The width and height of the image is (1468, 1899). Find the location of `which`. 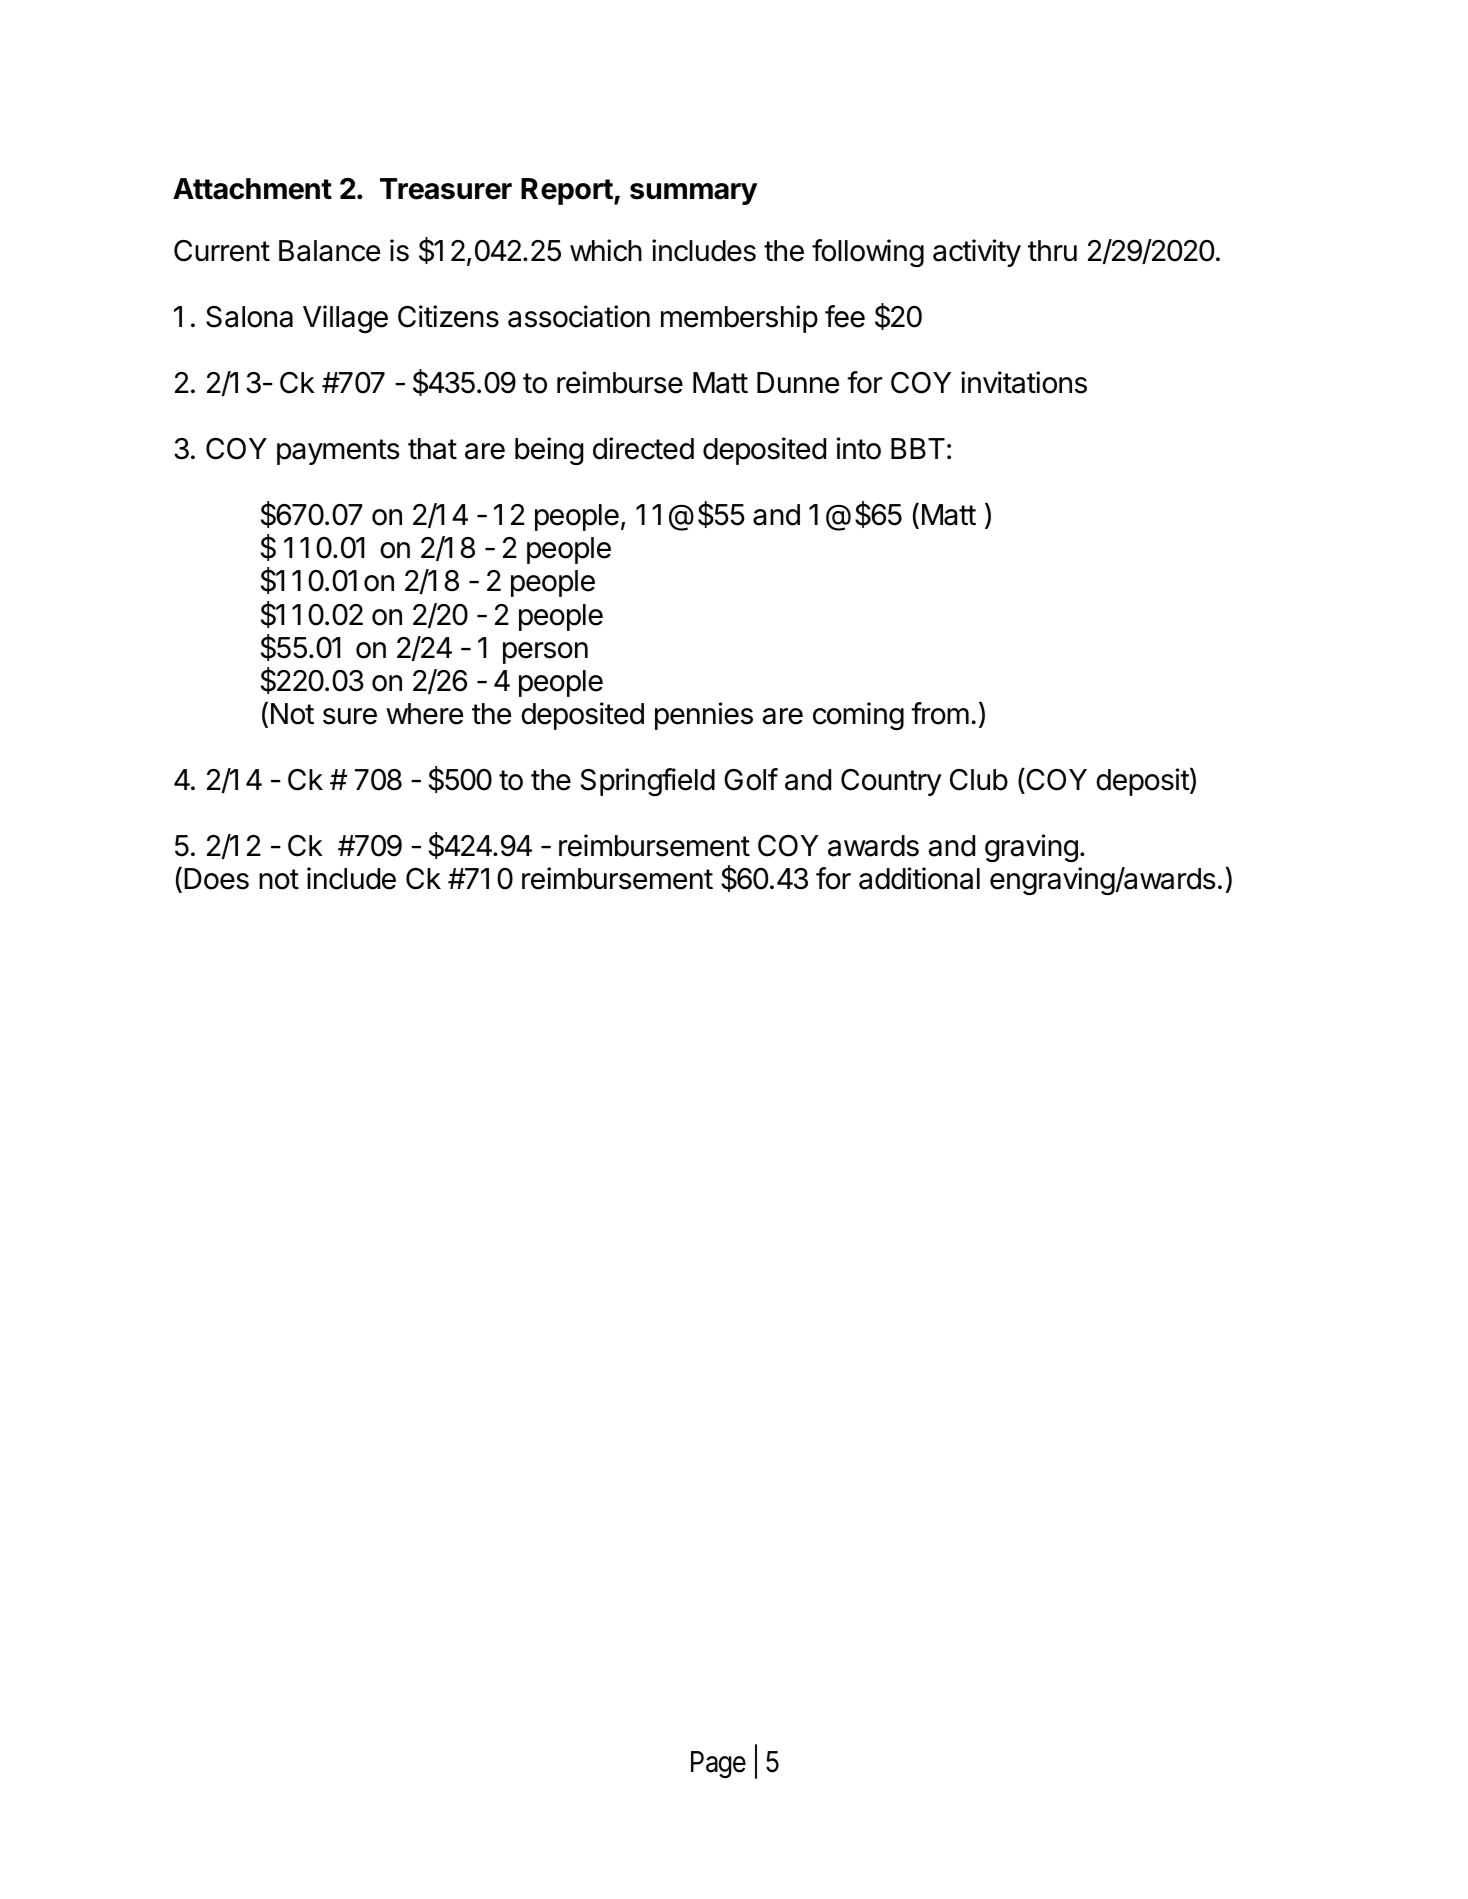

which is located at coordinates (606, 250).
